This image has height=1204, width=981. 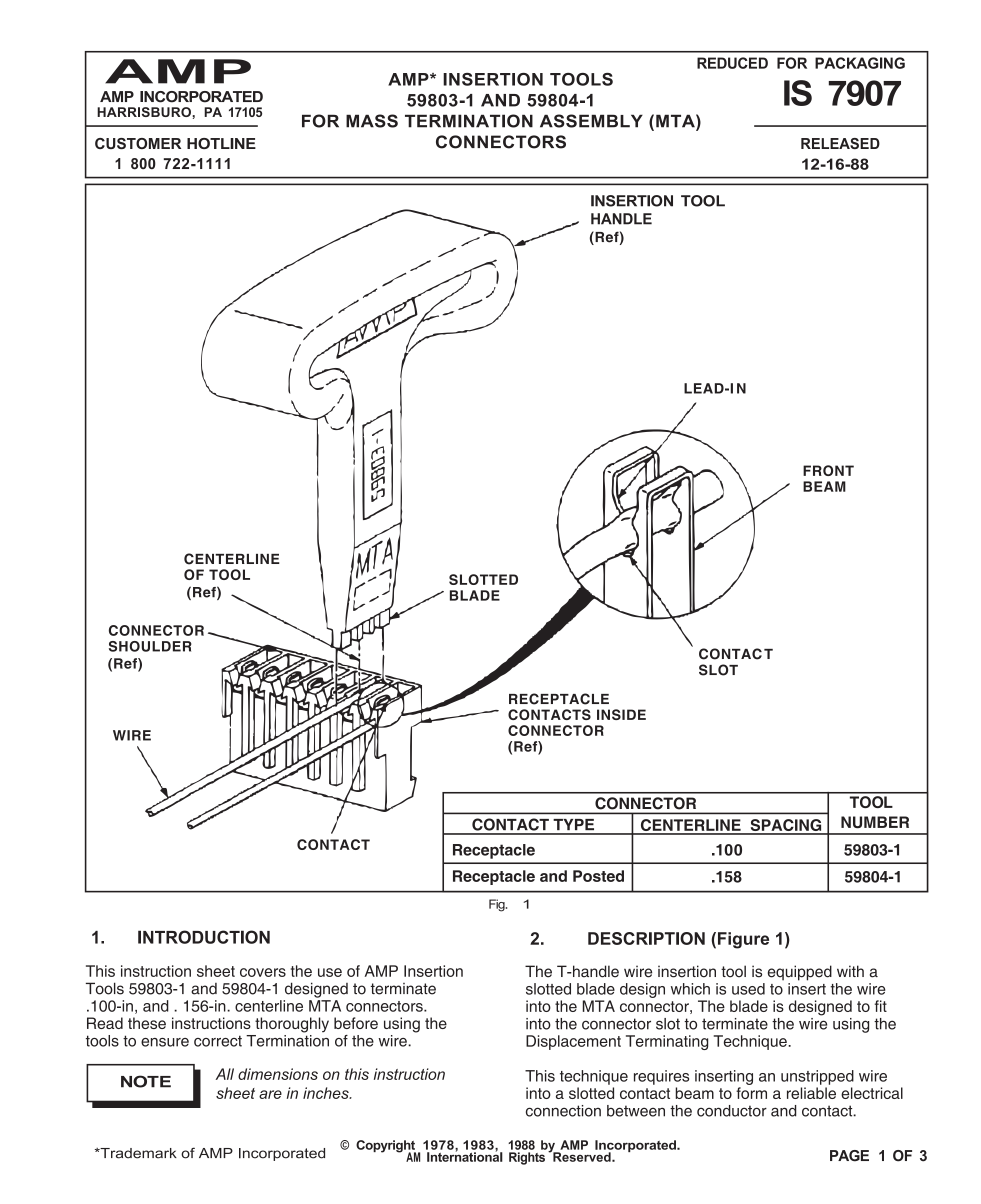 I want to click on INTRODUCTION, so click(x=204, y=937).
